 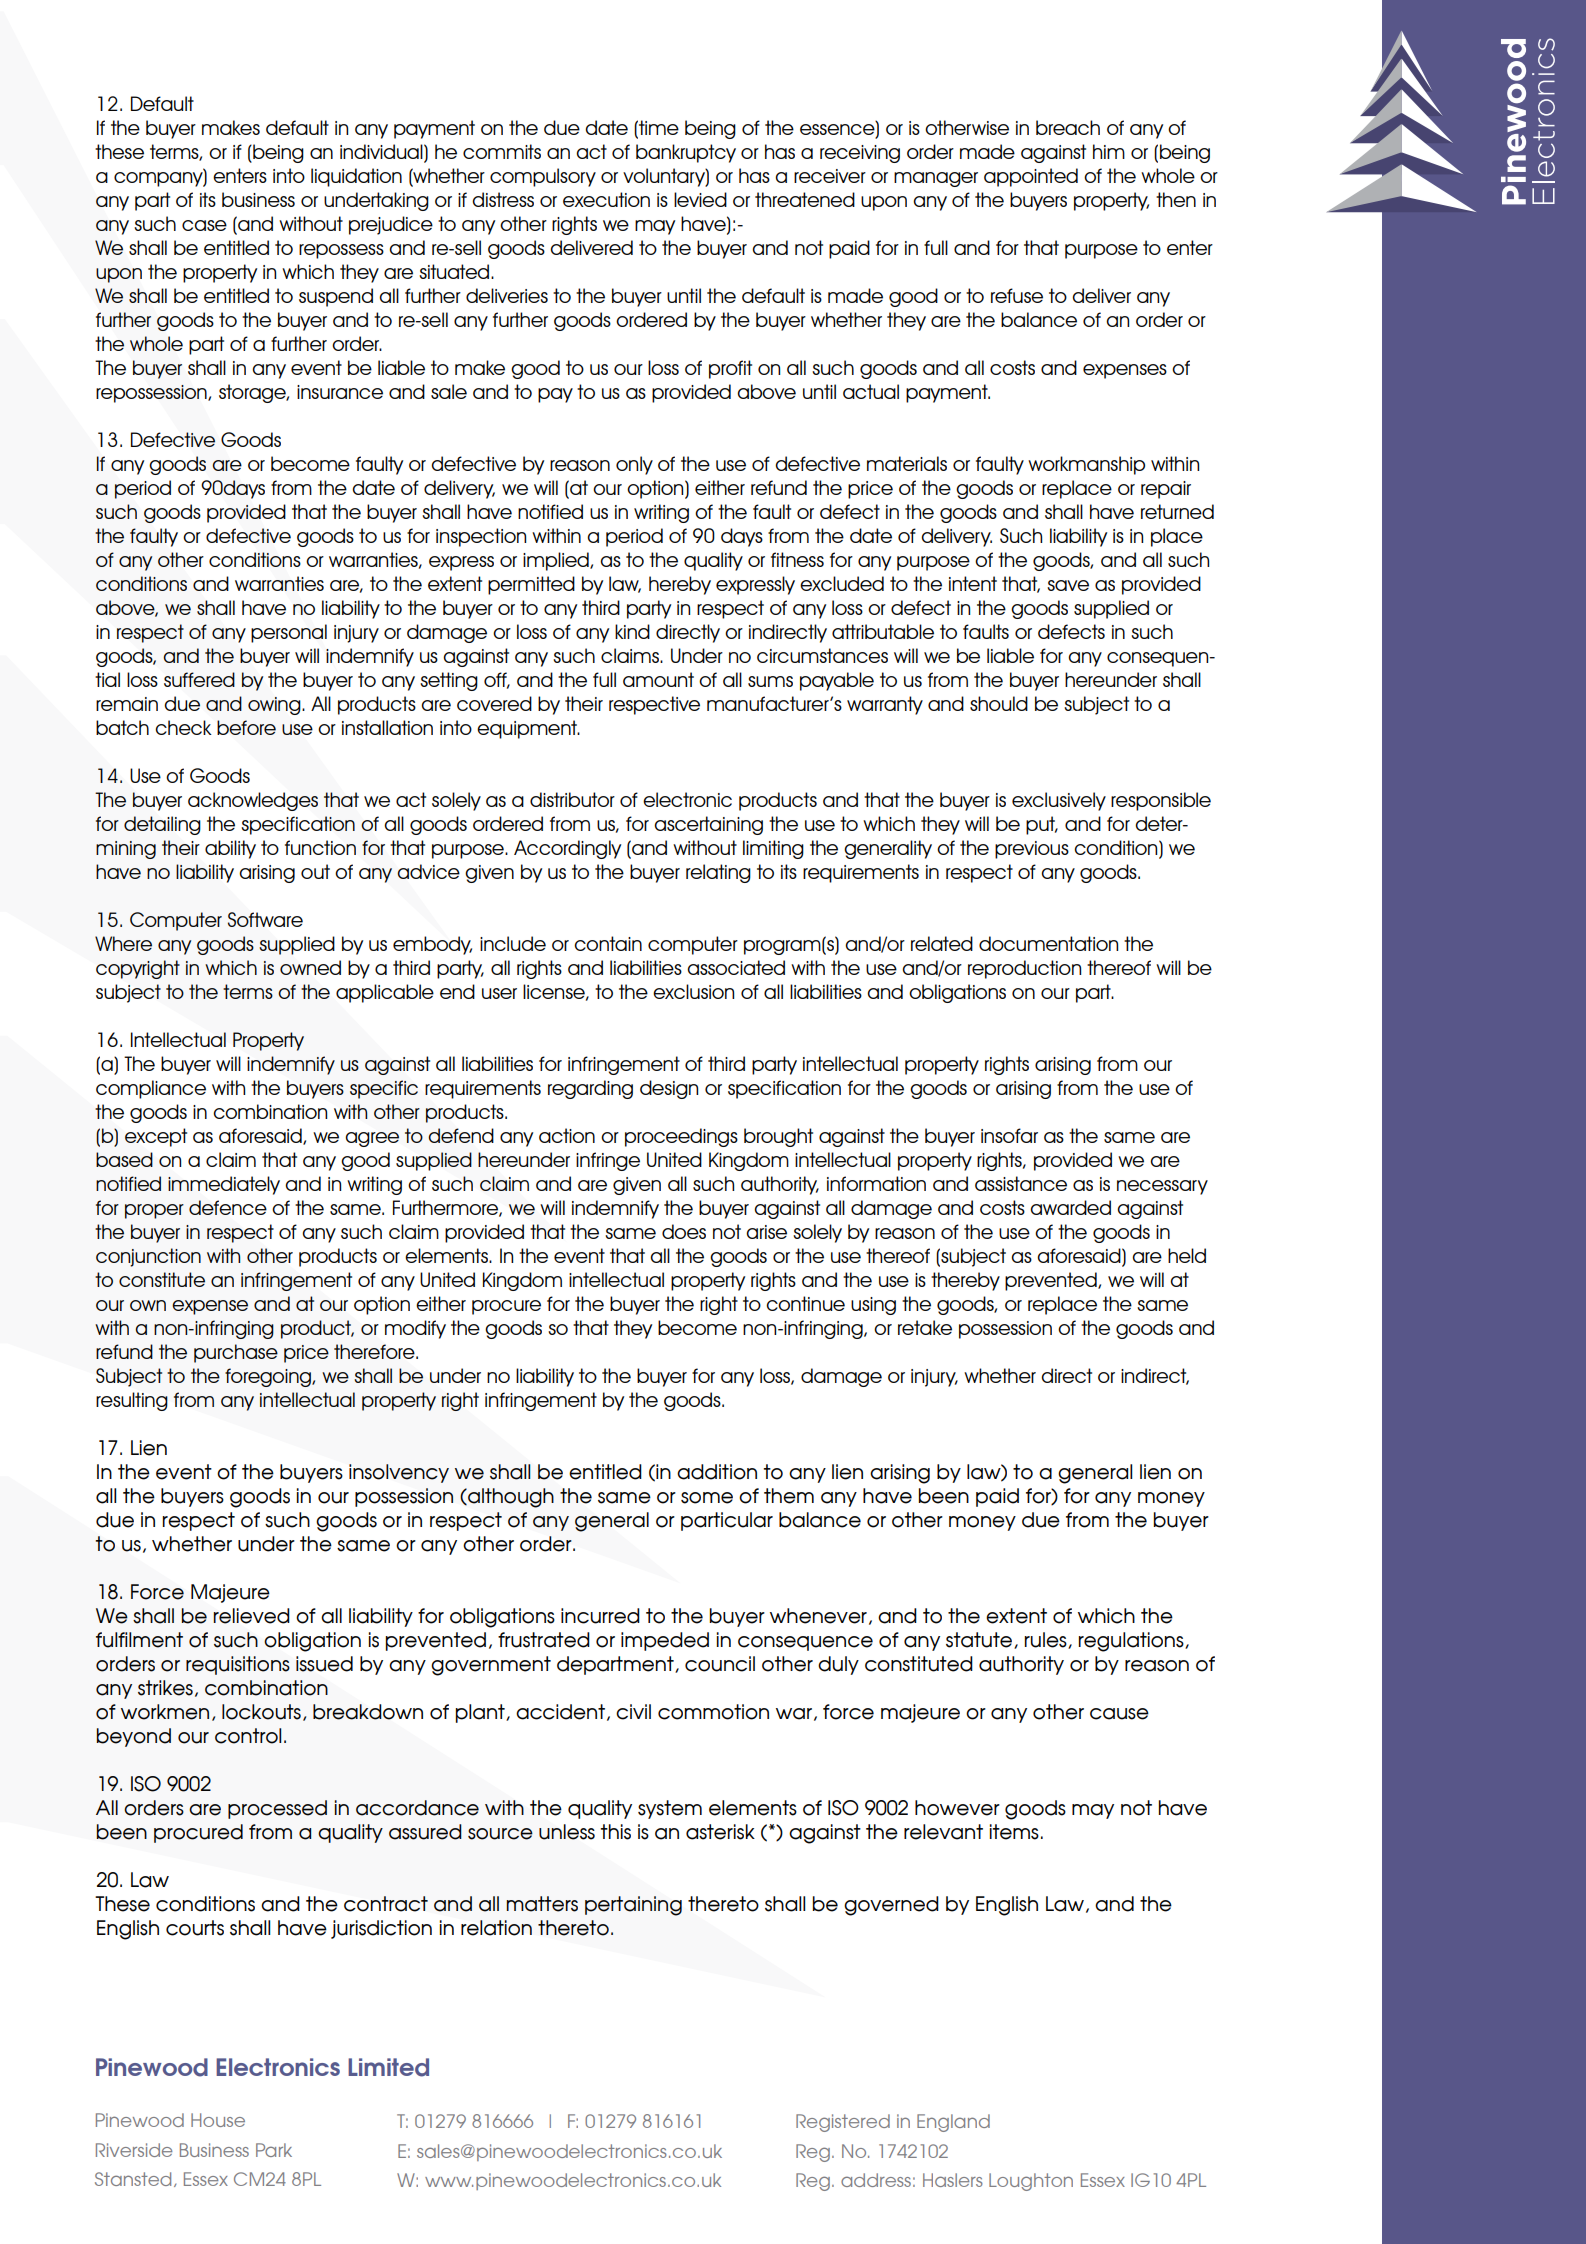 What do you see at coordinates (1068, 585) in the page?
I see `save` at bounding box center [1068, 585].
